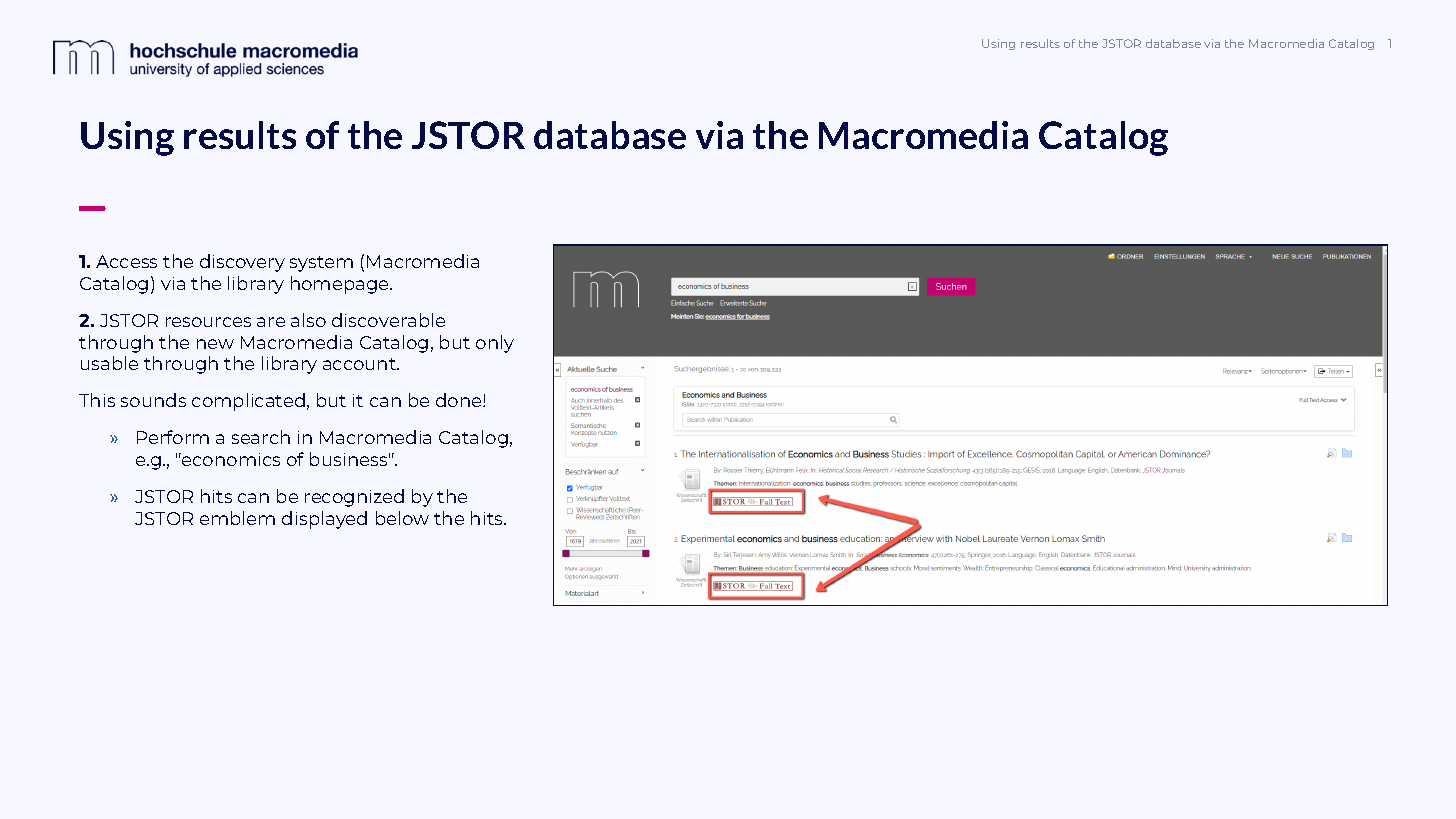  I want to click on resources, so click(208, 322).
